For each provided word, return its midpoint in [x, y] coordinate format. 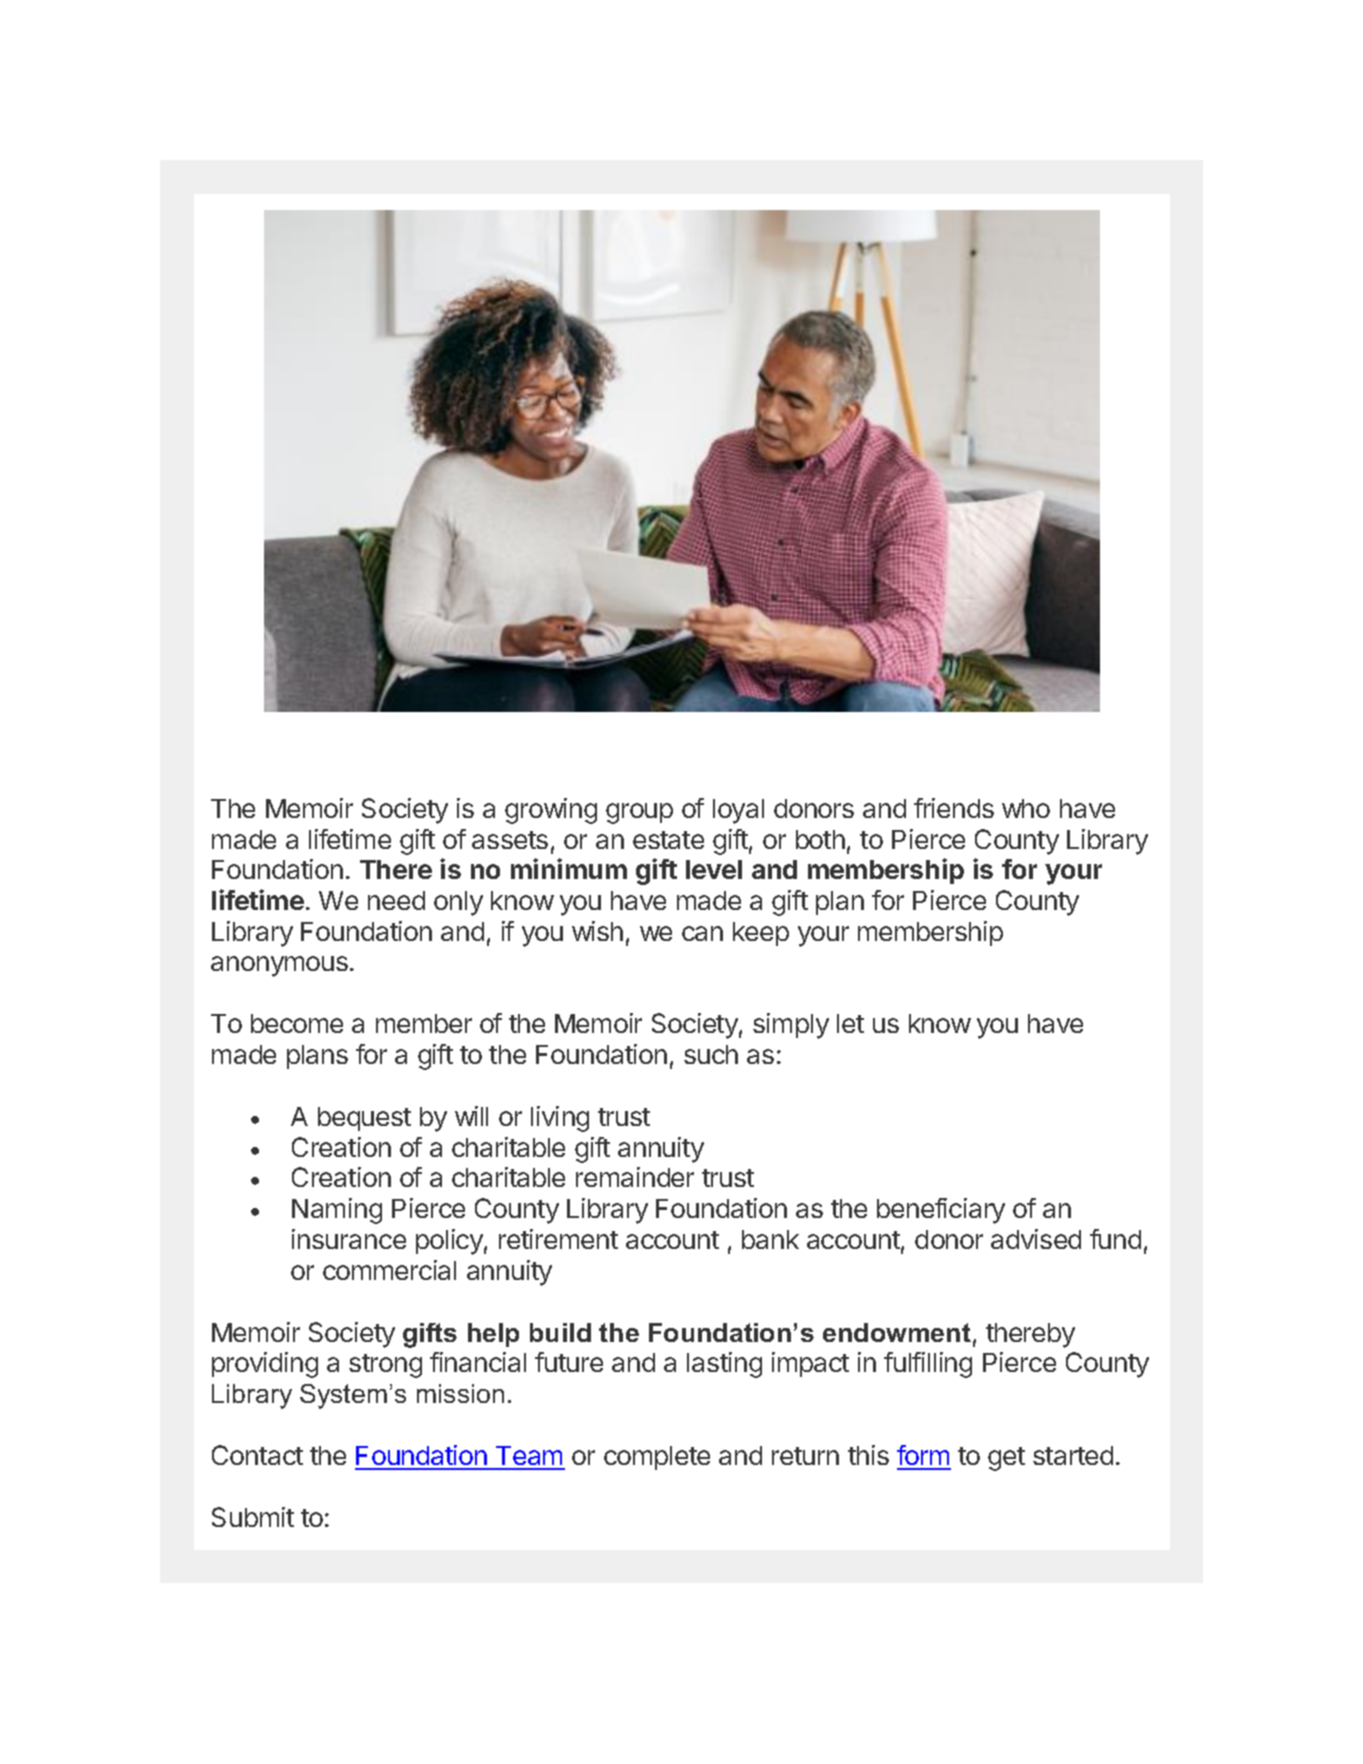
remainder [635, 1177]
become [297, 1023]
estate [668, 840]
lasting [724, 1365]
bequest [364, 1119]
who [1026, 808]
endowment [897, 1332]
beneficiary [941, 1211]
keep [761, 934]
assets [510, 840]
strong [385, 1366]
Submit [253, 1517]
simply [791, 1026]
